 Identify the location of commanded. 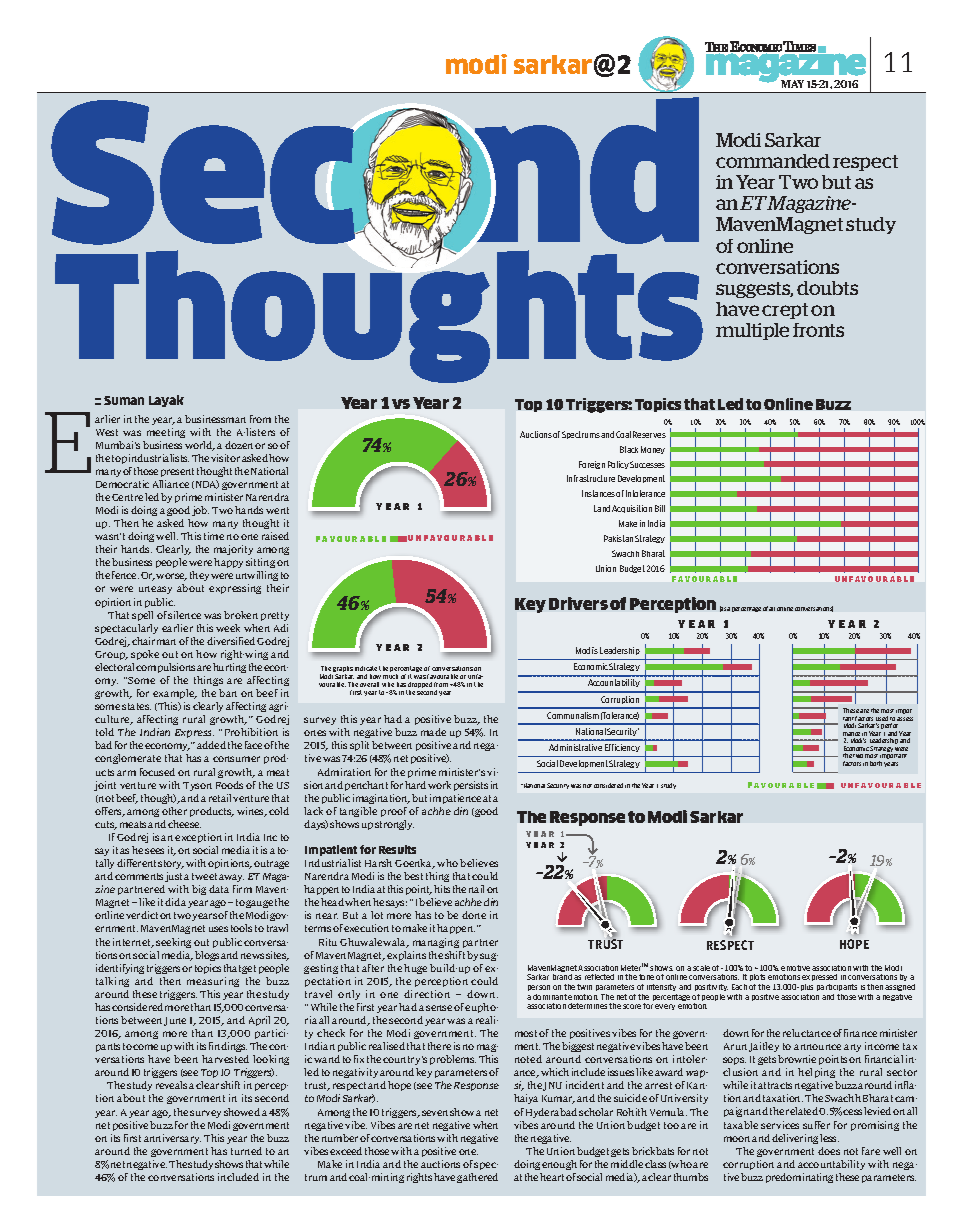
(773, 161).
